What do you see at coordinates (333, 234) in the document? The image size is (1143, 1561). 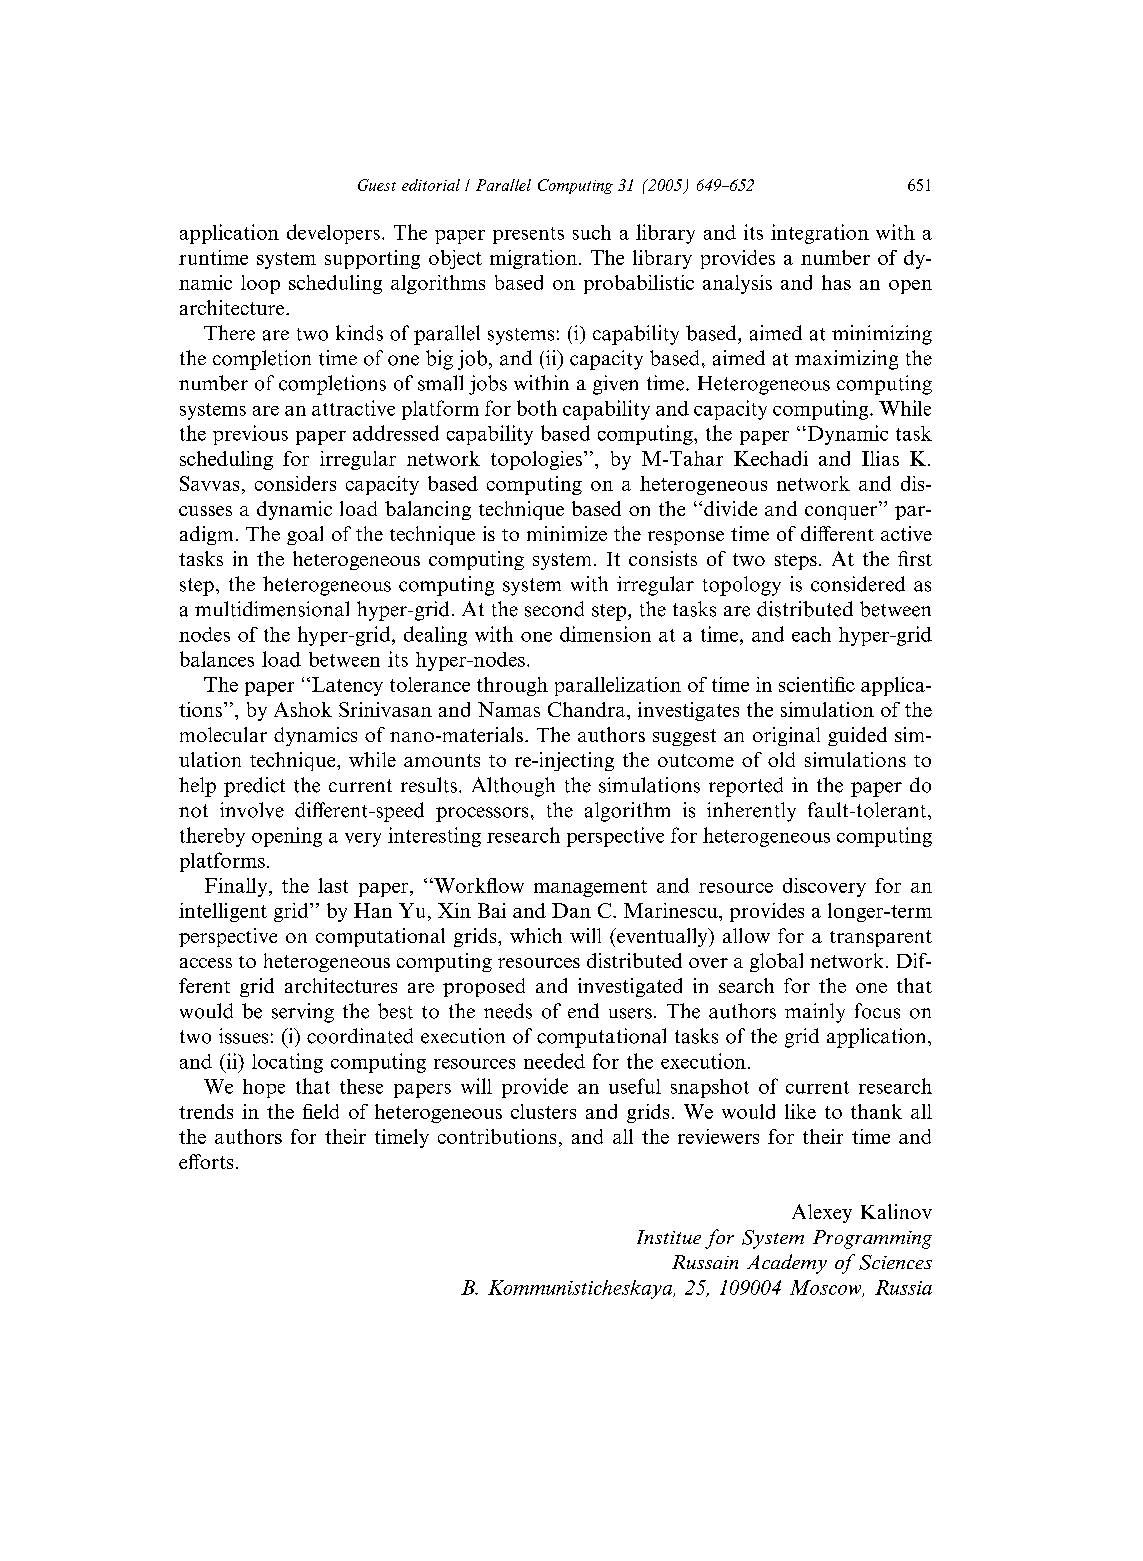 I see `developers` at bounding box center [333, 234].
